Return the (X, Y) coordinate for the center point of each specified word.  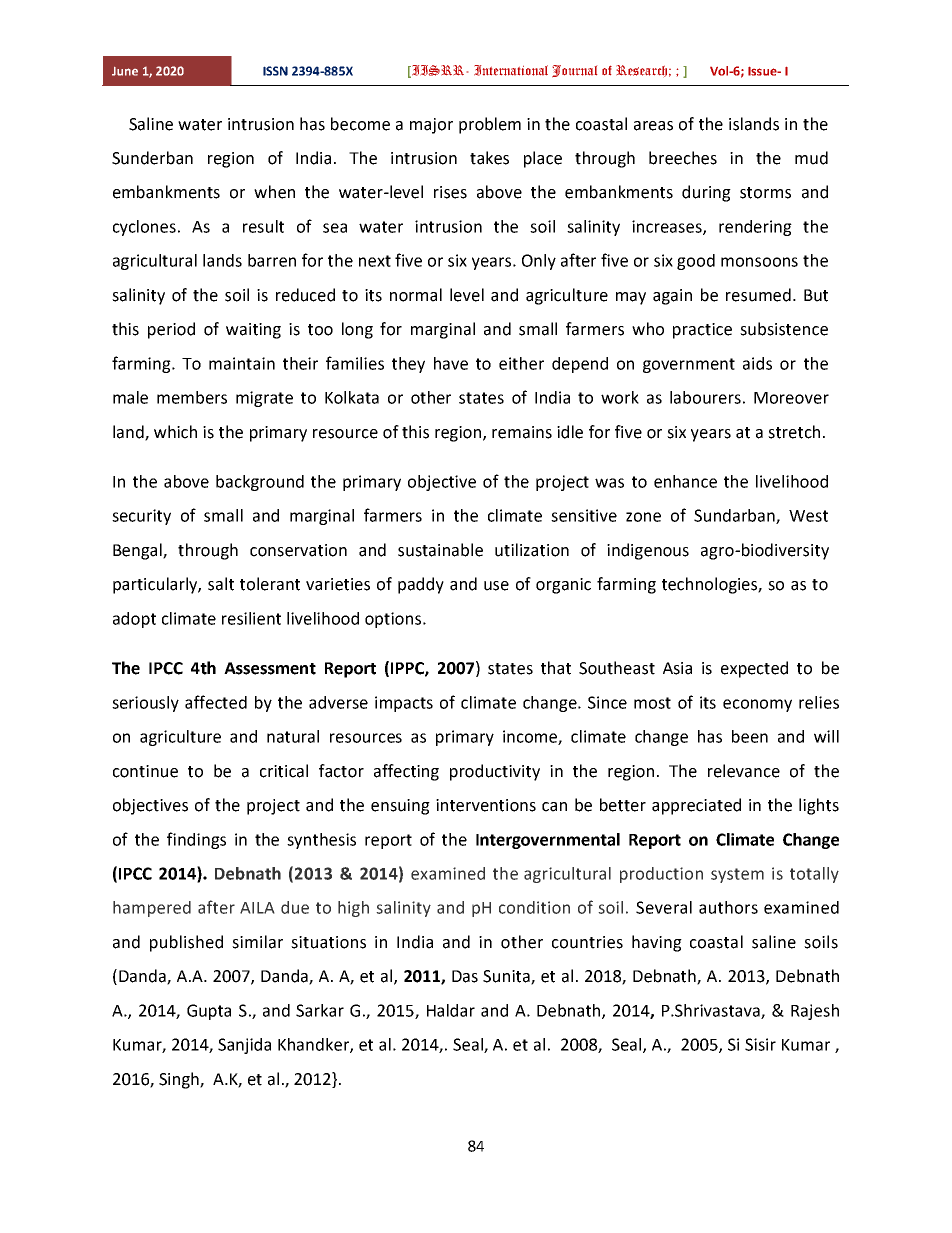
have (451, 363)
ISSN (275, 71)
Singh (180, 1080)
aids (757, 363)
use (496, 586)
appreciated (696, 806)
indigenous (648, 551)
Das (465, 976)
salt (221, 584)
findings (196, 840)
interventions (486, 805)
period (171, 330)
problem (490, 125)
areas (653, 126)
